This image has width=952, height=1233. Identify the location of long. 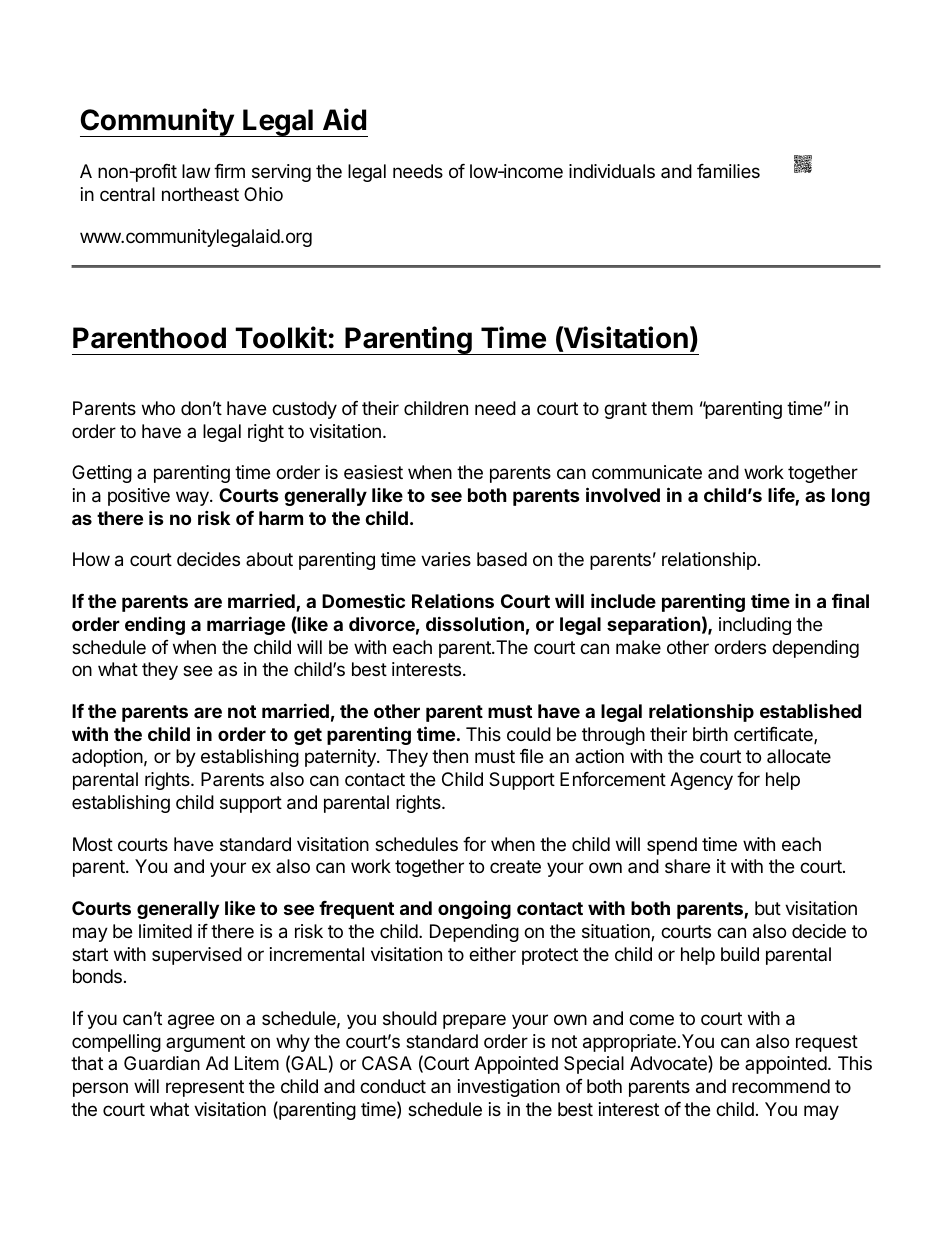
(851, 497).
